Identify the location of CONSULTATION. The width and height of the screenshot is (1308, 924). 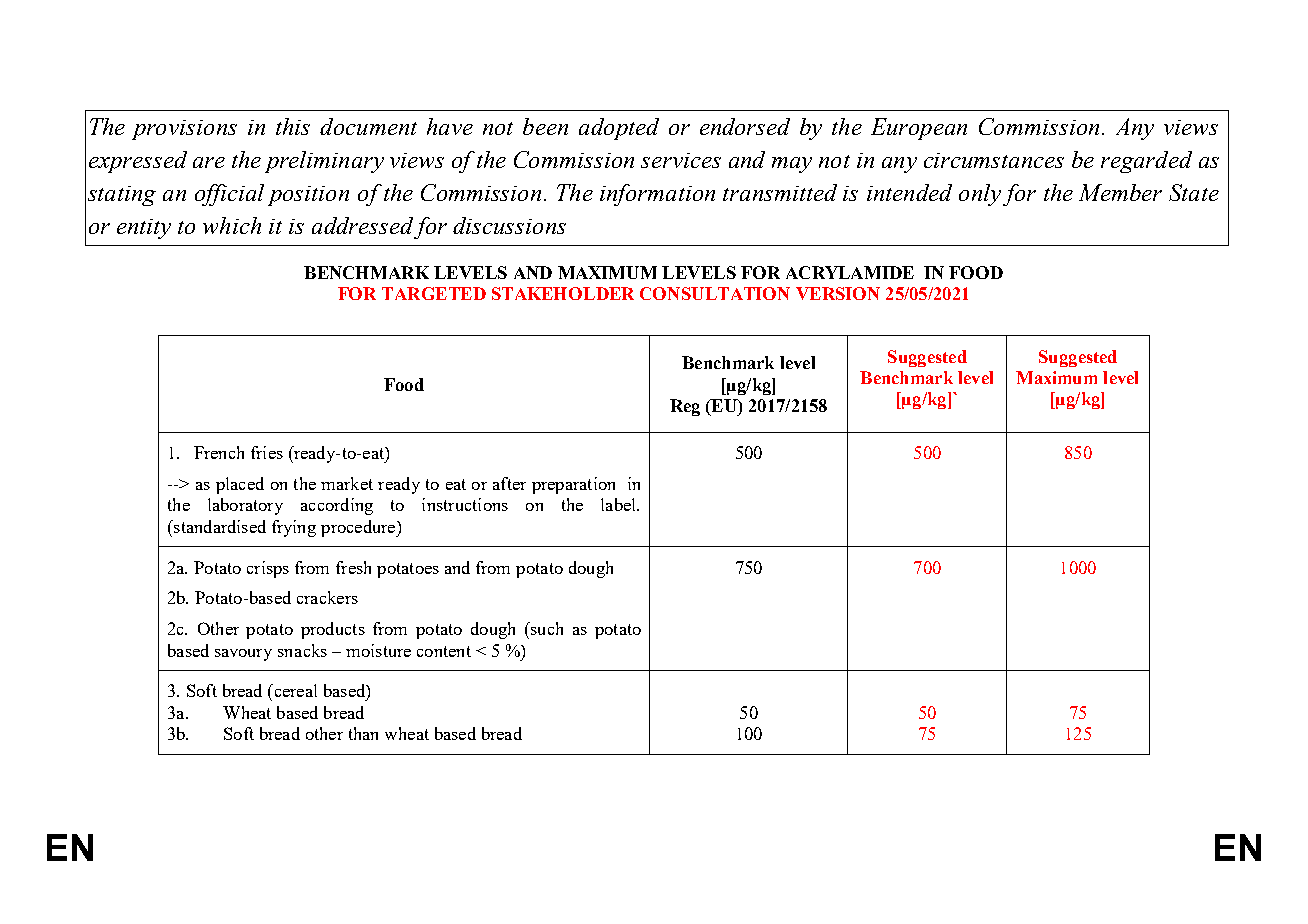
(715, 293).
